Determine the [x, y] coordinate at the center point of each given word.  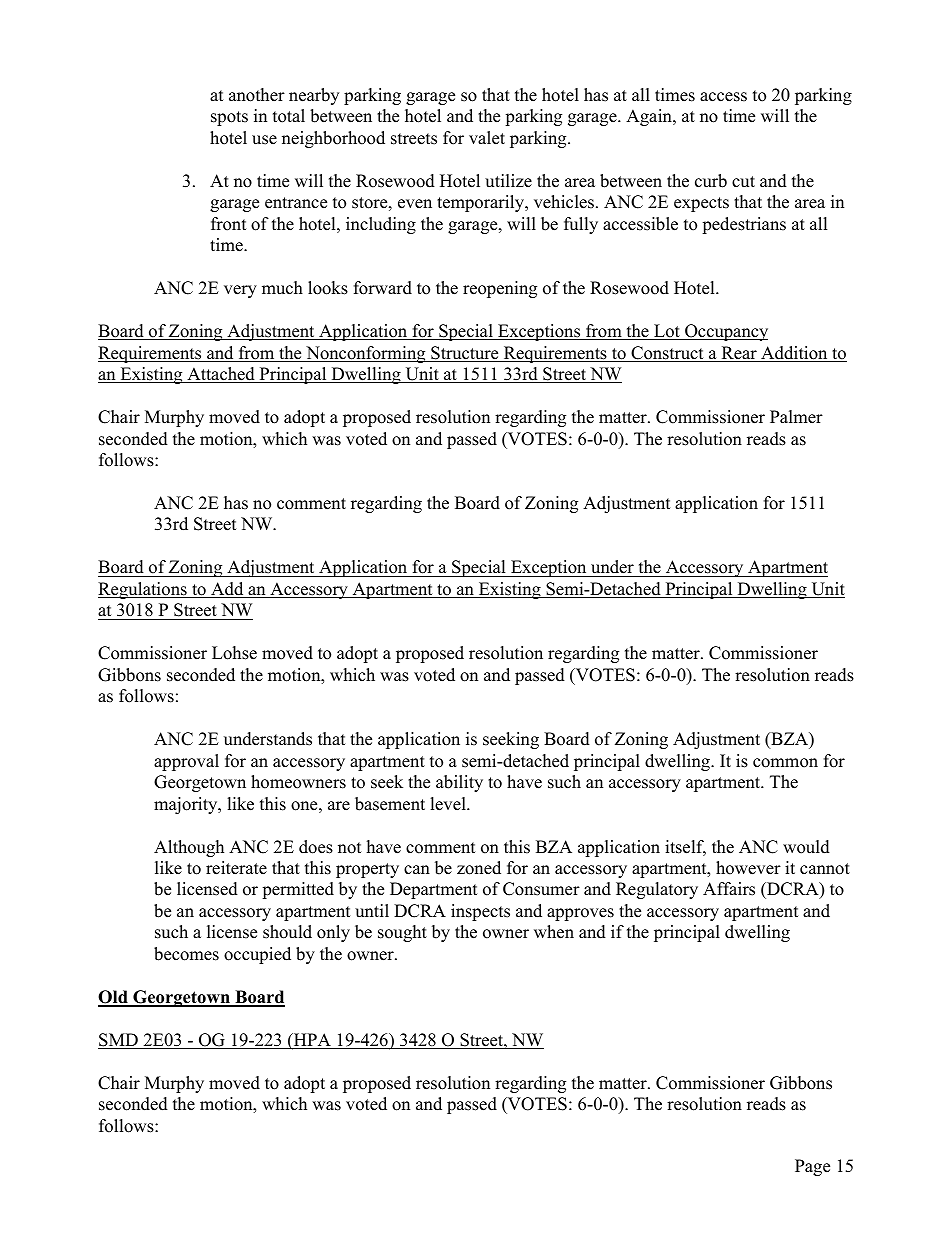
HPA [312, 1041]
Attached [221, 375]
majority [187, 805]
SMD [119, 1041]
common [785, 763]
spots [229, 118]
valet [487, 138]
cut [743, 182]
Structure [465, 354]
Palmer [796, 417]
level [449, 804]
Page [812, 1167]
